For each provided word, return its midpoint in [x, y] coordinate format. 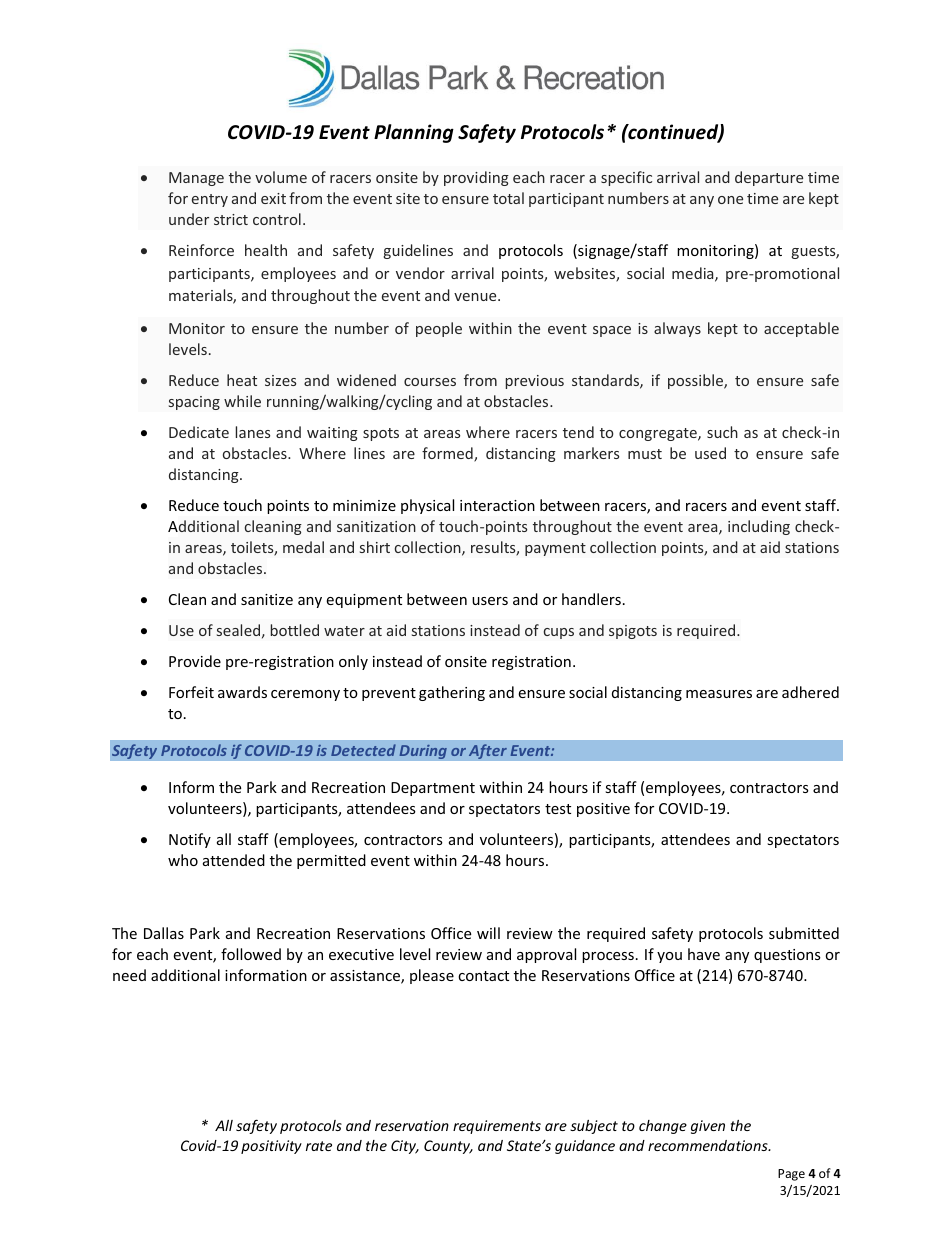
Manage [196, 179]
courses [430, 382]
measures [719, 694]
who [183, 860]
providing [476, 178]
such [722, 432]
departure [769, 178]
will [488, 933]
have [704, 954]
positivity [271, 1147]
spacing [194, 403]
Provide [195, 661]
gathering [452, 693]
